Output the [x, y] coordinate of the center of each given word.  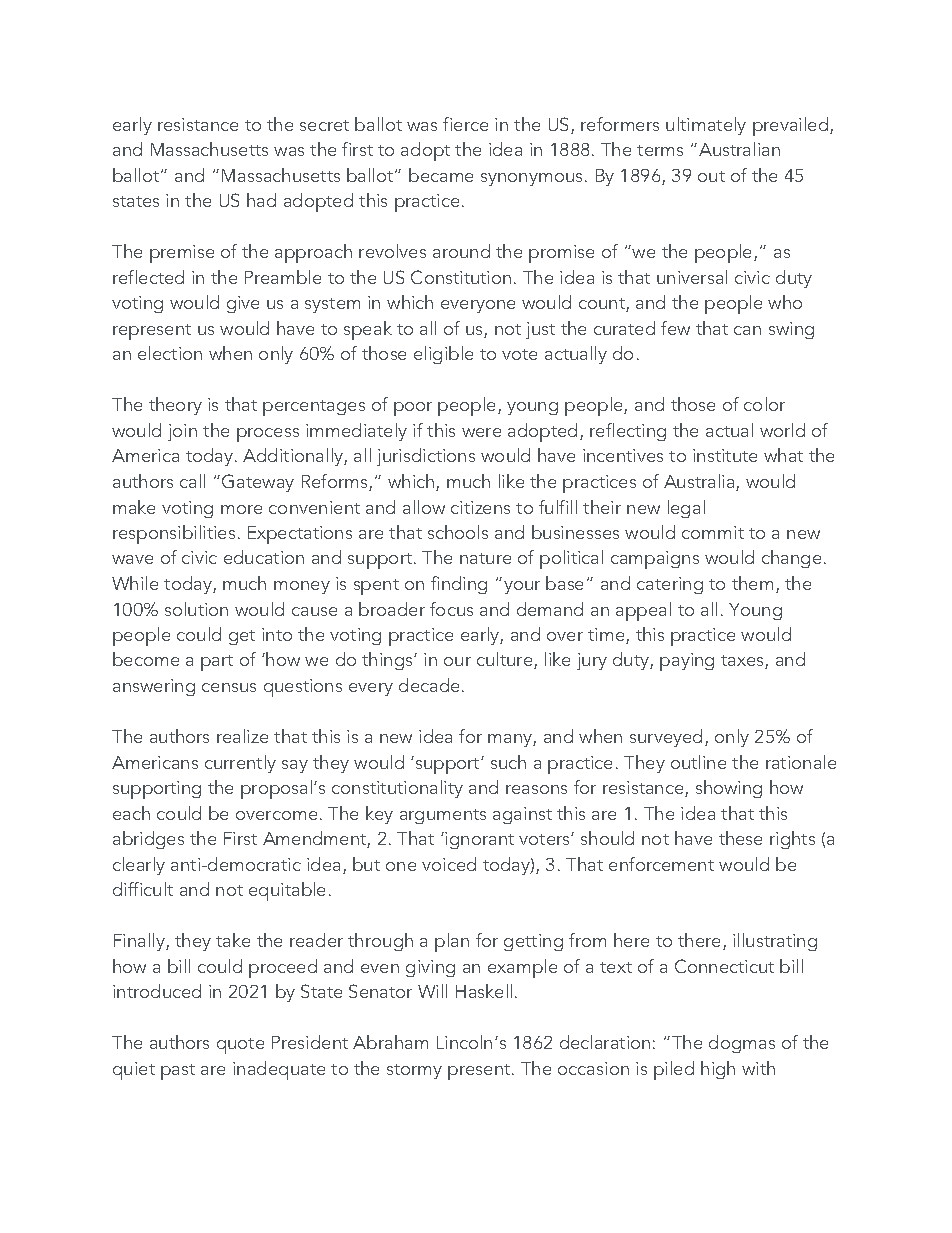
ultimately [706, 126]
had [261, 200]
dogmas [742, 1044]
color [764, 404]
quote [240, 1046]
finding [459, 585]
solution [196, 609]
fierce [465, 124]
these [740, 838]
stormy [414, 1071]
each [131, 813]
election [170, 353]
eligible [443, 355]
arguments [443, 816]
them [752, 583]
